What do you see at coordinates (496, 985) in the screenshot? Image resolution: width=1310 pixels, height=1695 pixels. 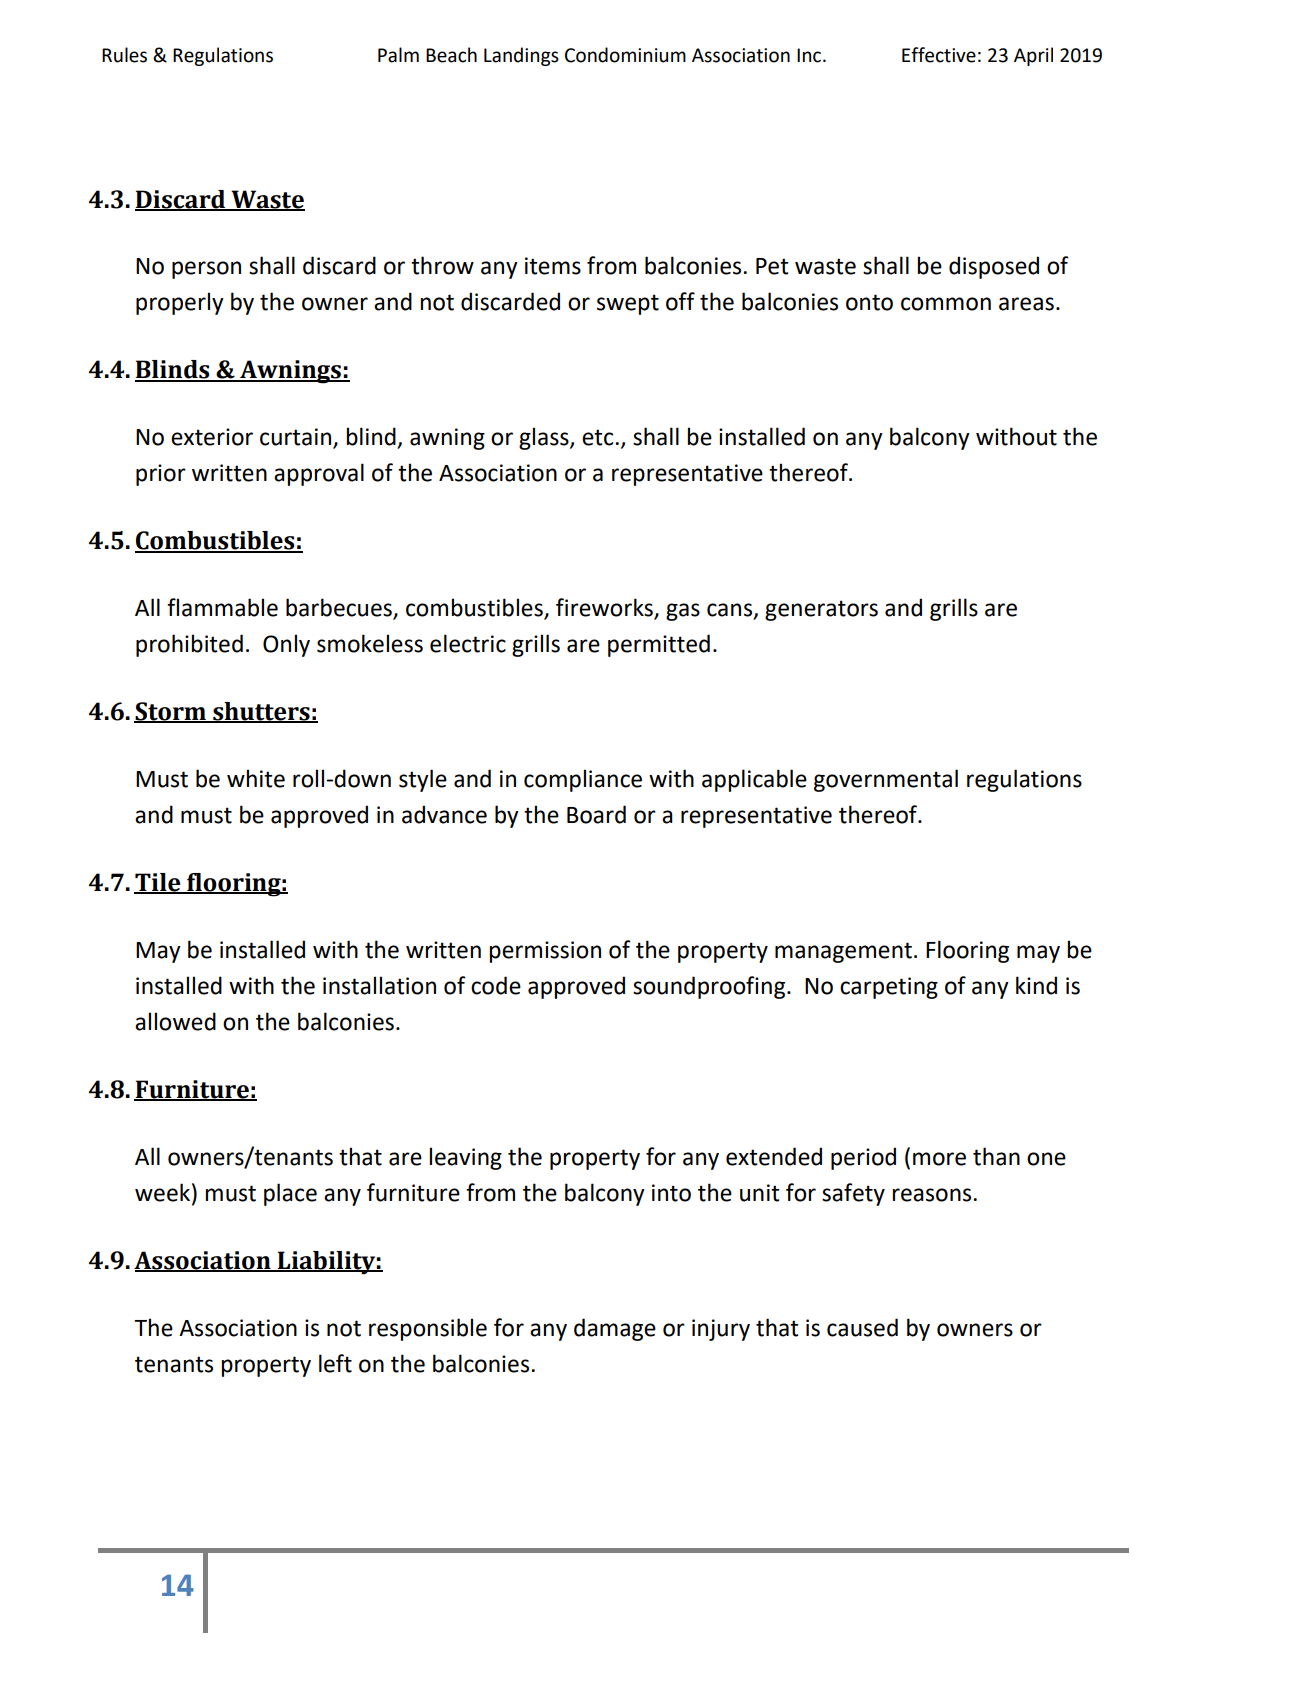 I see `code` at bounding box center [496, 985].
